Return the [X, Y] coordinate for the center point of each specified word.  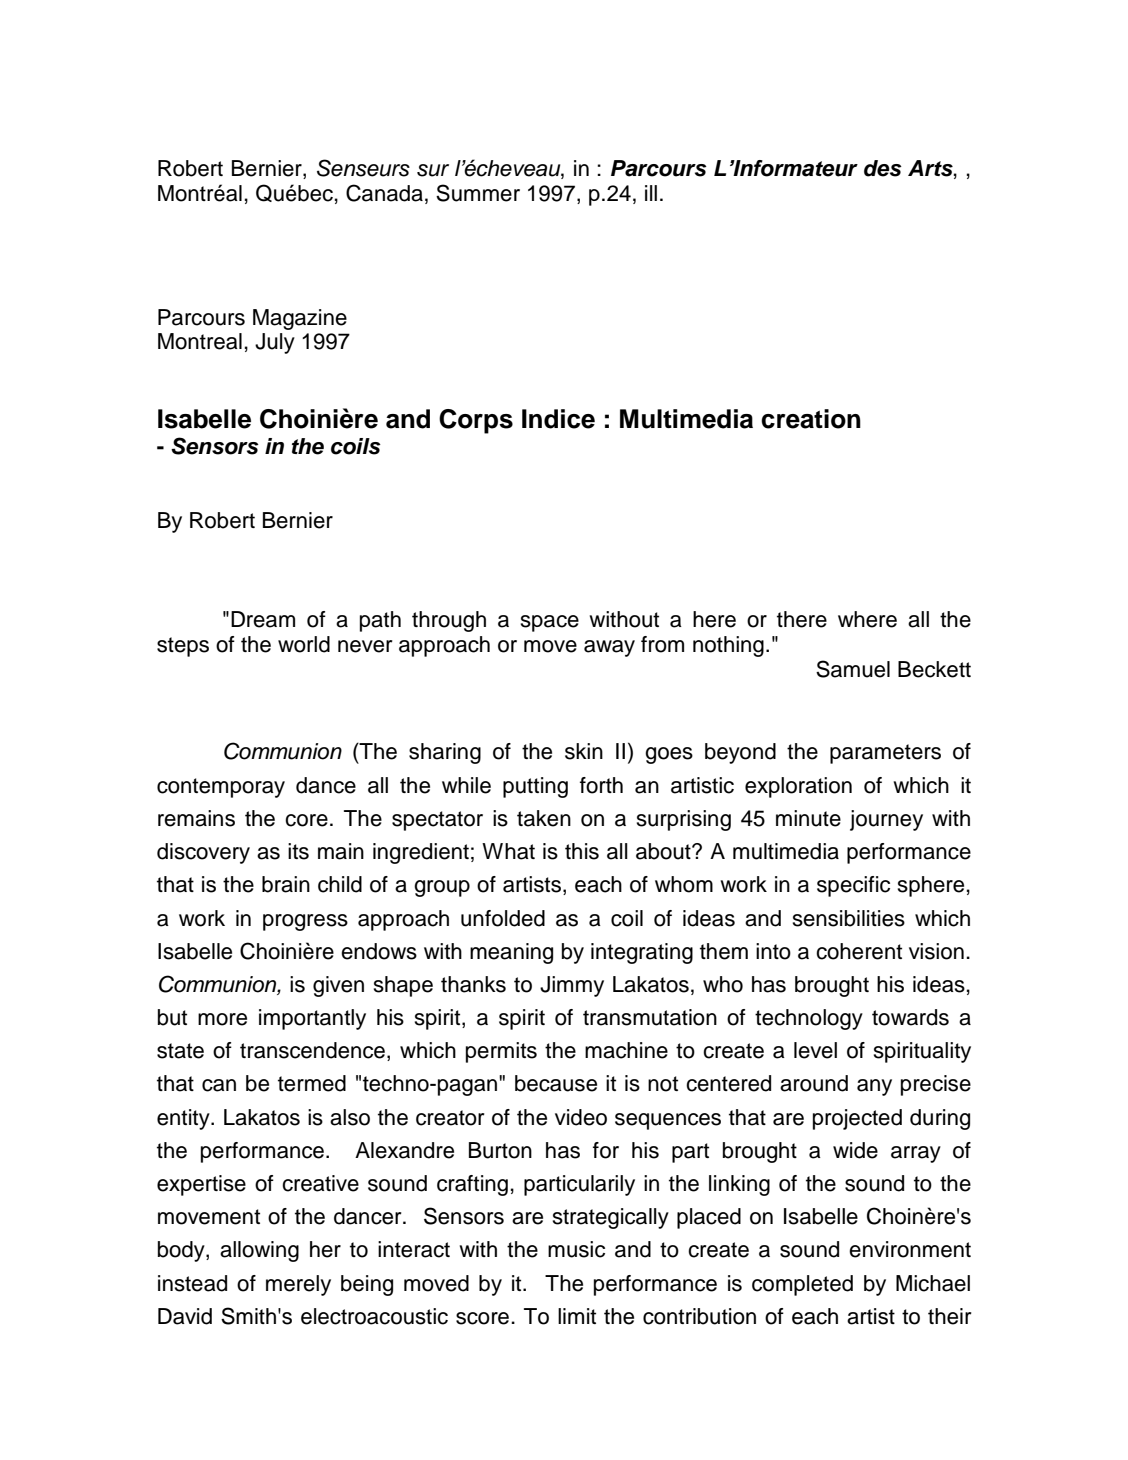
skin [584, 751]
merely [298, 1285]
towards [910, 1017]
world [304, 644]
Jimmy [572, 986]
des [883, 168]
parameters [885, 754]
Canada [384, 193]
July [275, 343]
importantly [312, 1019]
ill [651, 193]
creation [811, 419]
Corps [476, 421]
